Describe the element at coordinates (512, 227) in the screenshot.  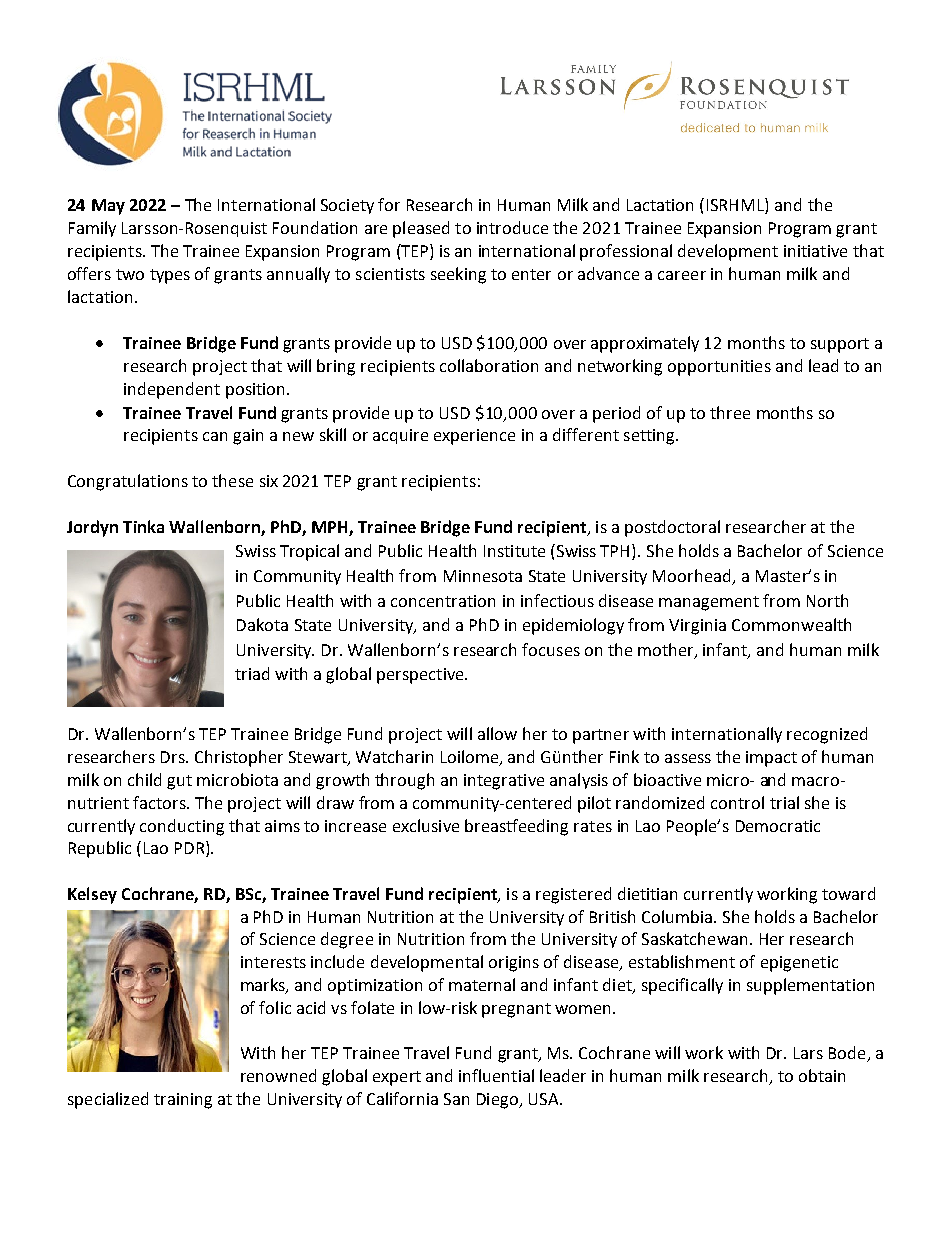
I see `introduce` at that location.
